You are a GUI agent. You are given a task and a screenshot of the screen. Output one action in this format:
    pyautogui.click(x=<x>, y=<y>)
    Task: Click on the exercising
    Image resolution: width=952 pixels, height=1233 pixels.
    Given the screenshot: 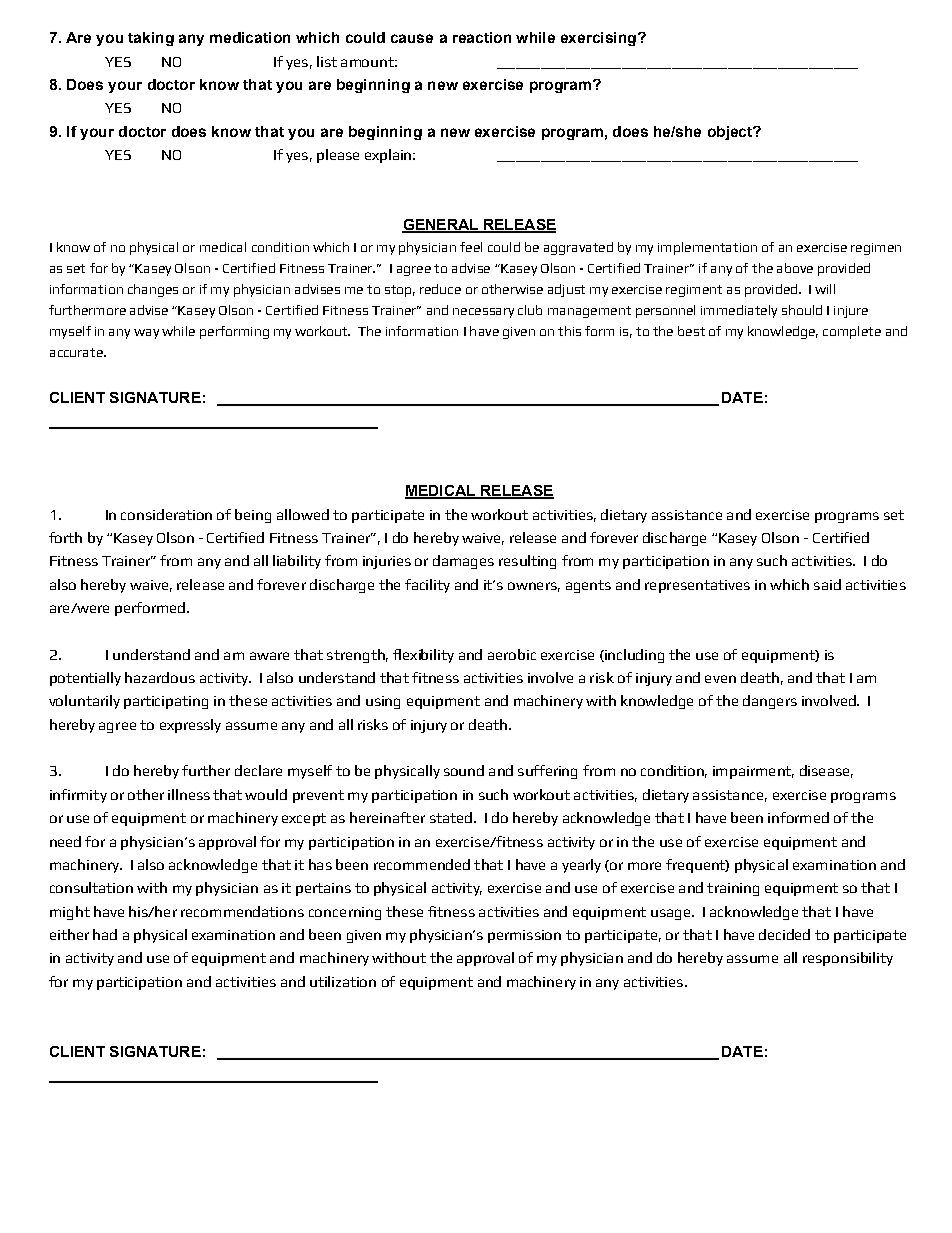 What is the action you would take?
    pyautogui.click(x=598, y=39)
